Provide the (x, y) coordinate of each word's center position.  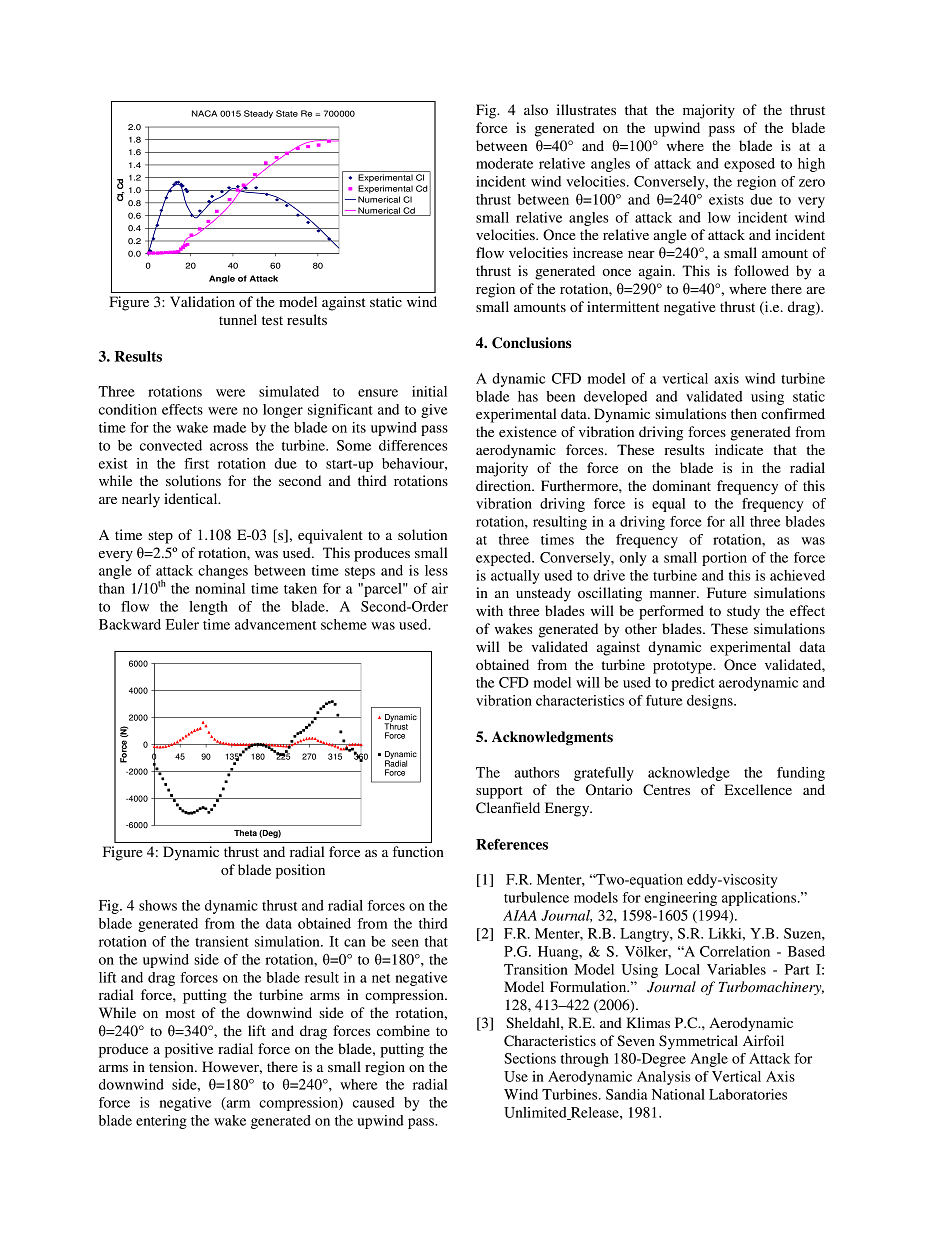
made (229, 427)
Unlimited (536, 1113)
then (744, 413)
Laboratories (748, 1094)
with (489, 610)
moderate (504, 163)
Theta (245, 833)
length (208, 608)
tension (172, 1066)
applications (760, 899)
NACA (204, 113)
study (743, 612)
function (418, 851)
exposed (749, 165)
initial (429, 391)
